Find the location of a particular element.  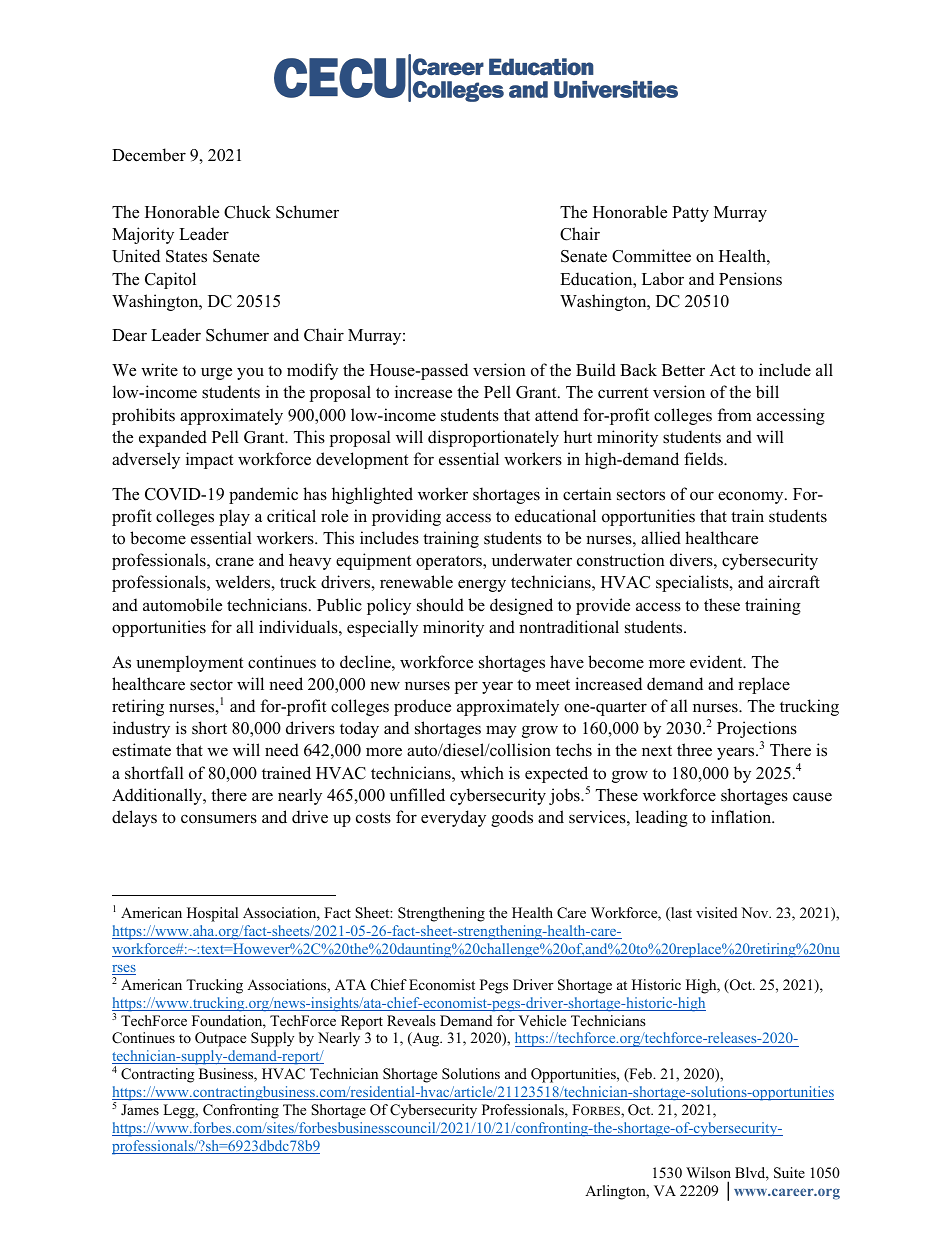

Committee is located at coordinates (651, 256).
